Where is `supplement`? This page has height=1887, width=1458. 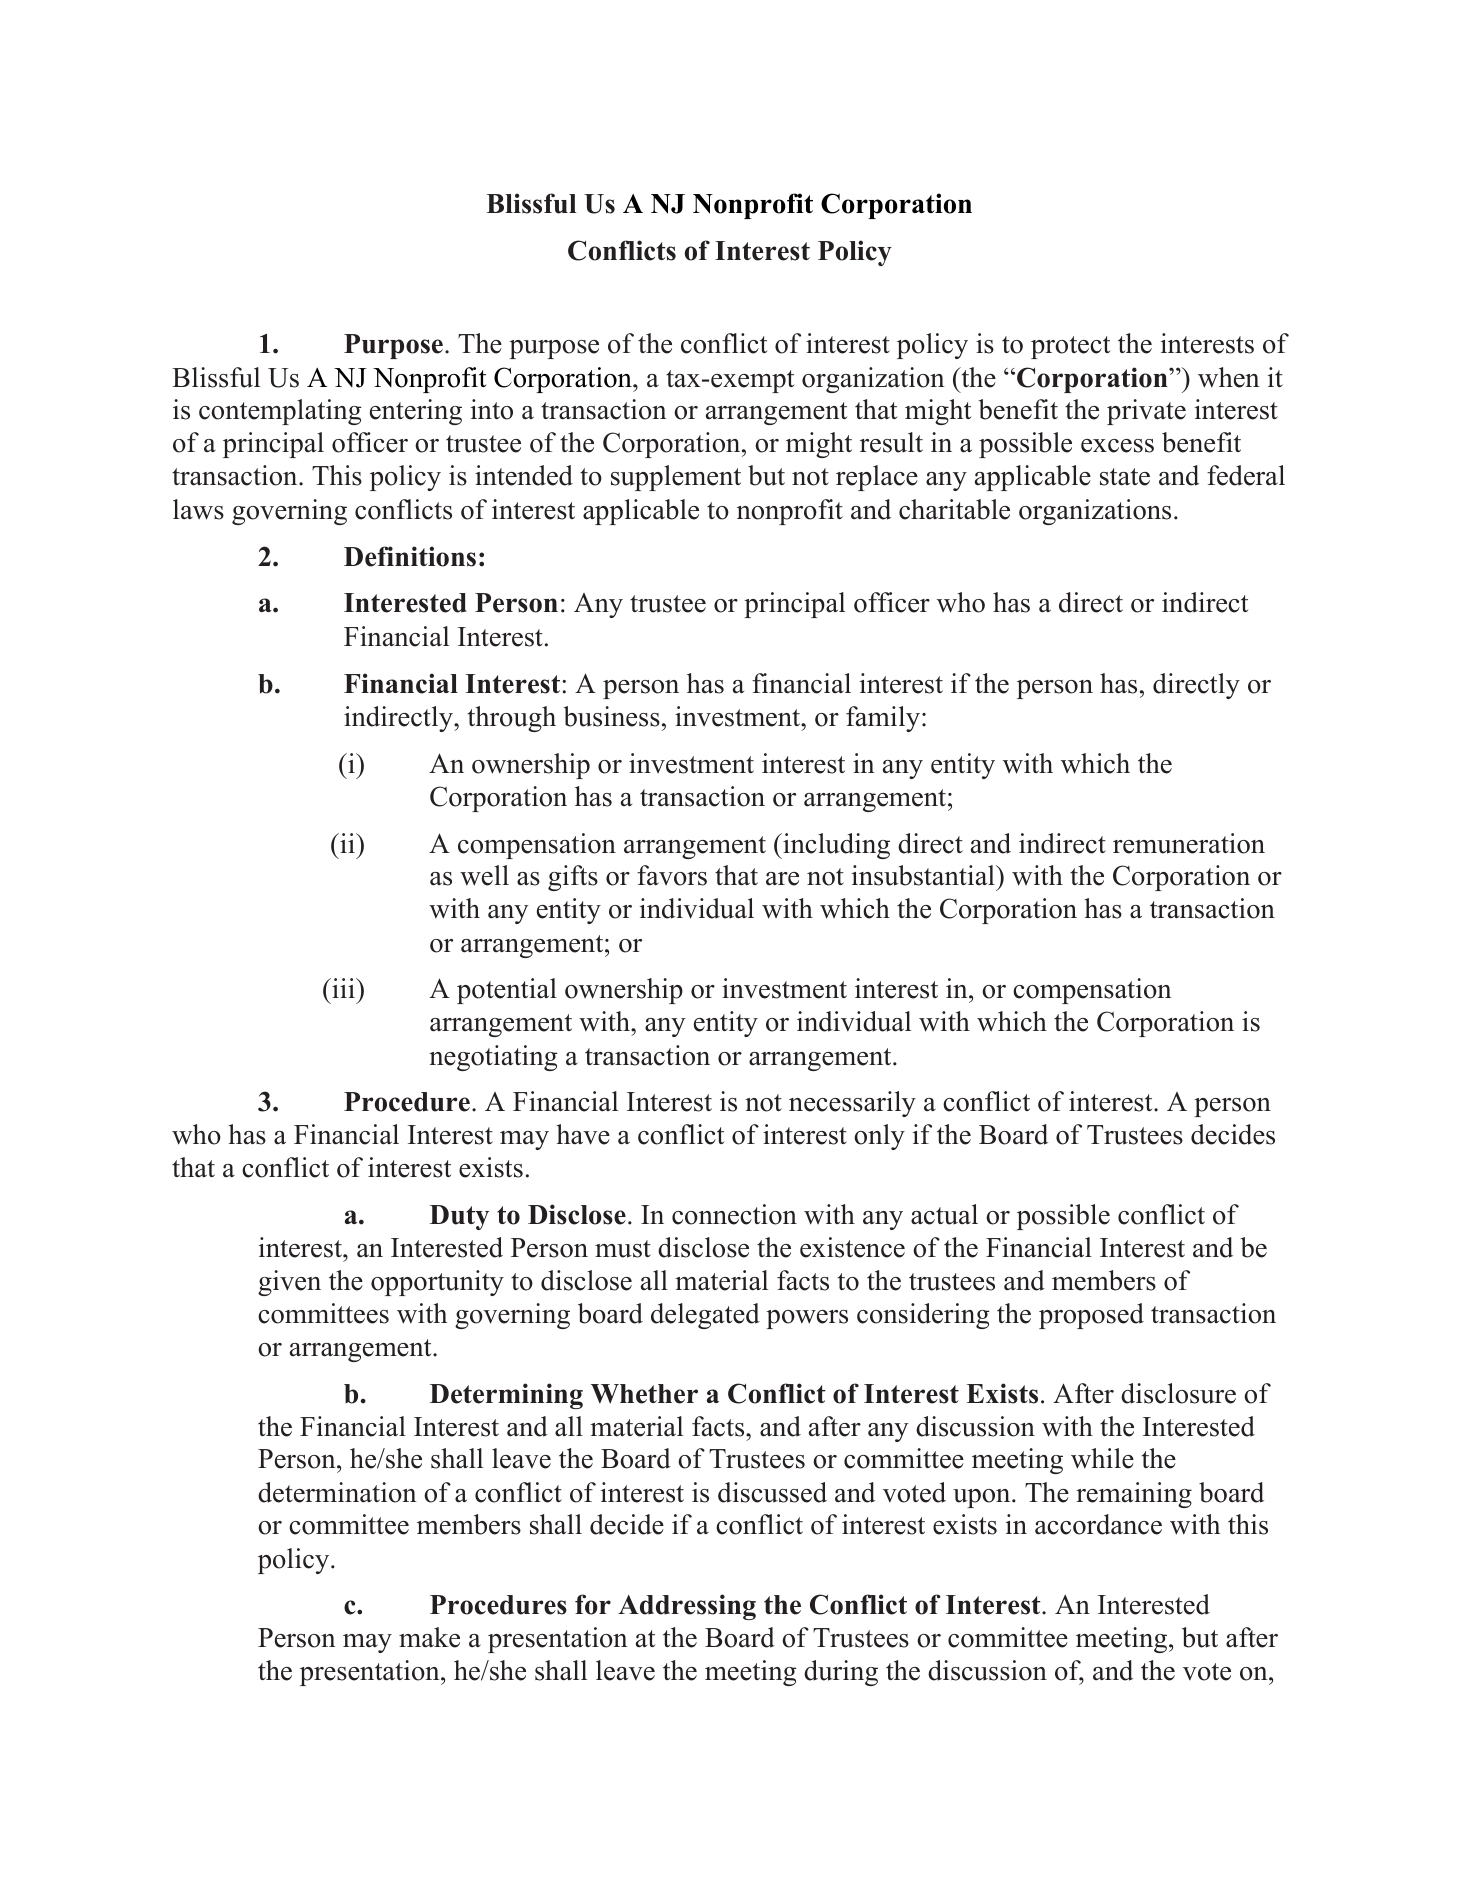
supplement is located at coordinates (676, 478).
